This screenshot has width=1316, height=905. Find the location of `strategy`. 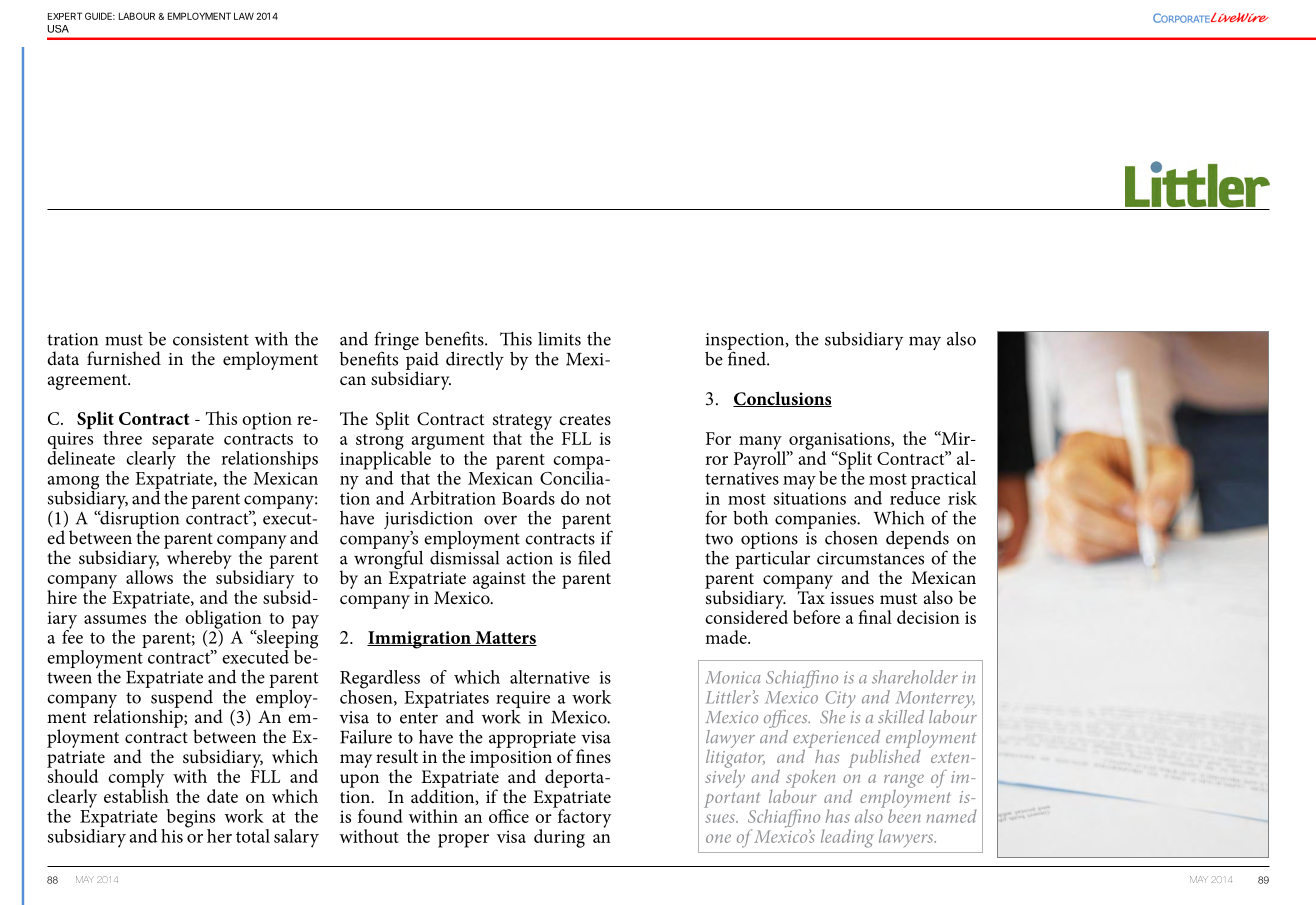

strategy is located at coordinates (522, 423).
